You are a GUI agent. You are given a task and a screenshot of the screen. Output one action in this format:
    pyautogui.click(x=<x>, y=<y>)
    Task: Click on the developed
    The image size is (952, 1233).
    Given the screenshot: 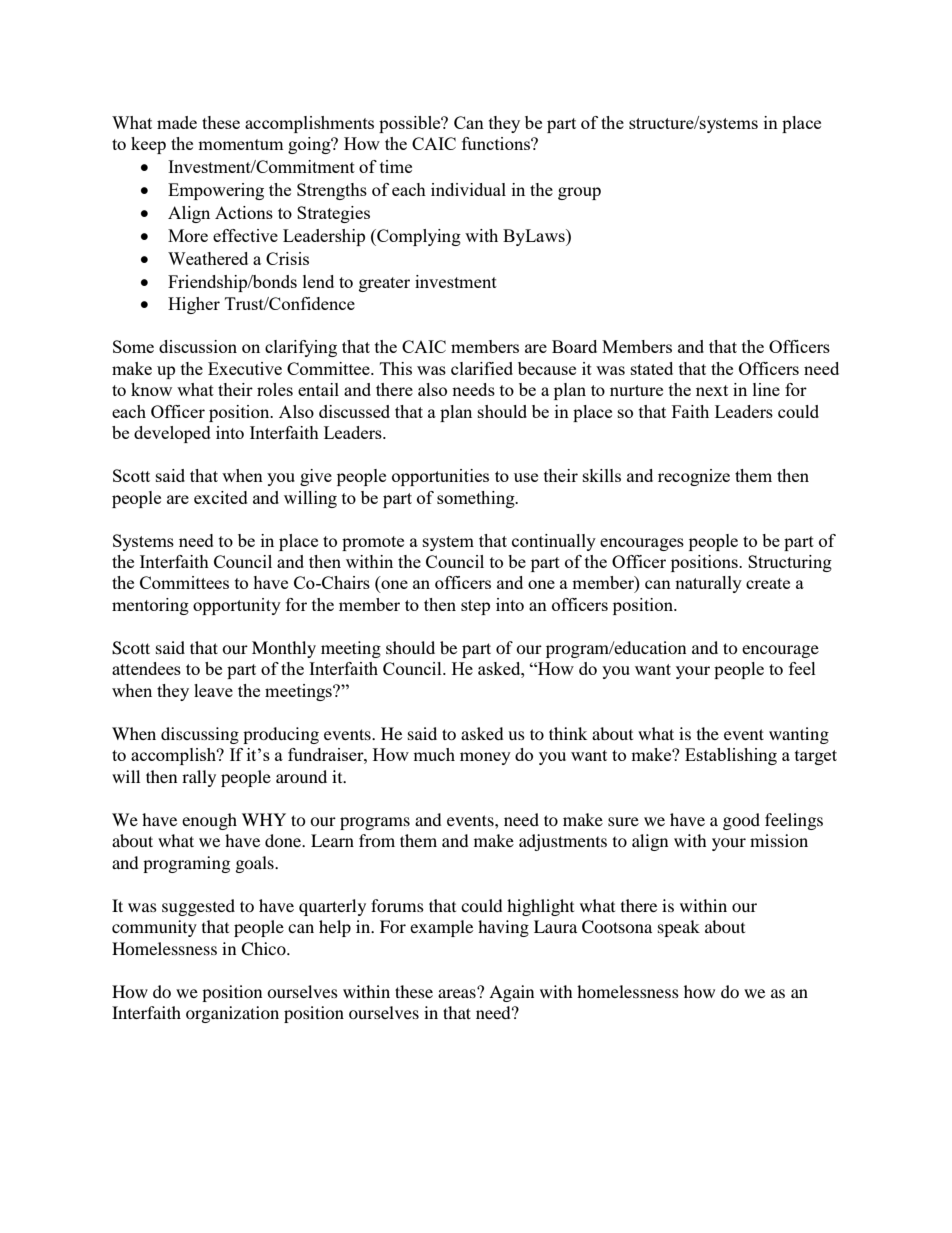 What is the action you would take?
    pyautogui.click(x=172, y=434)
